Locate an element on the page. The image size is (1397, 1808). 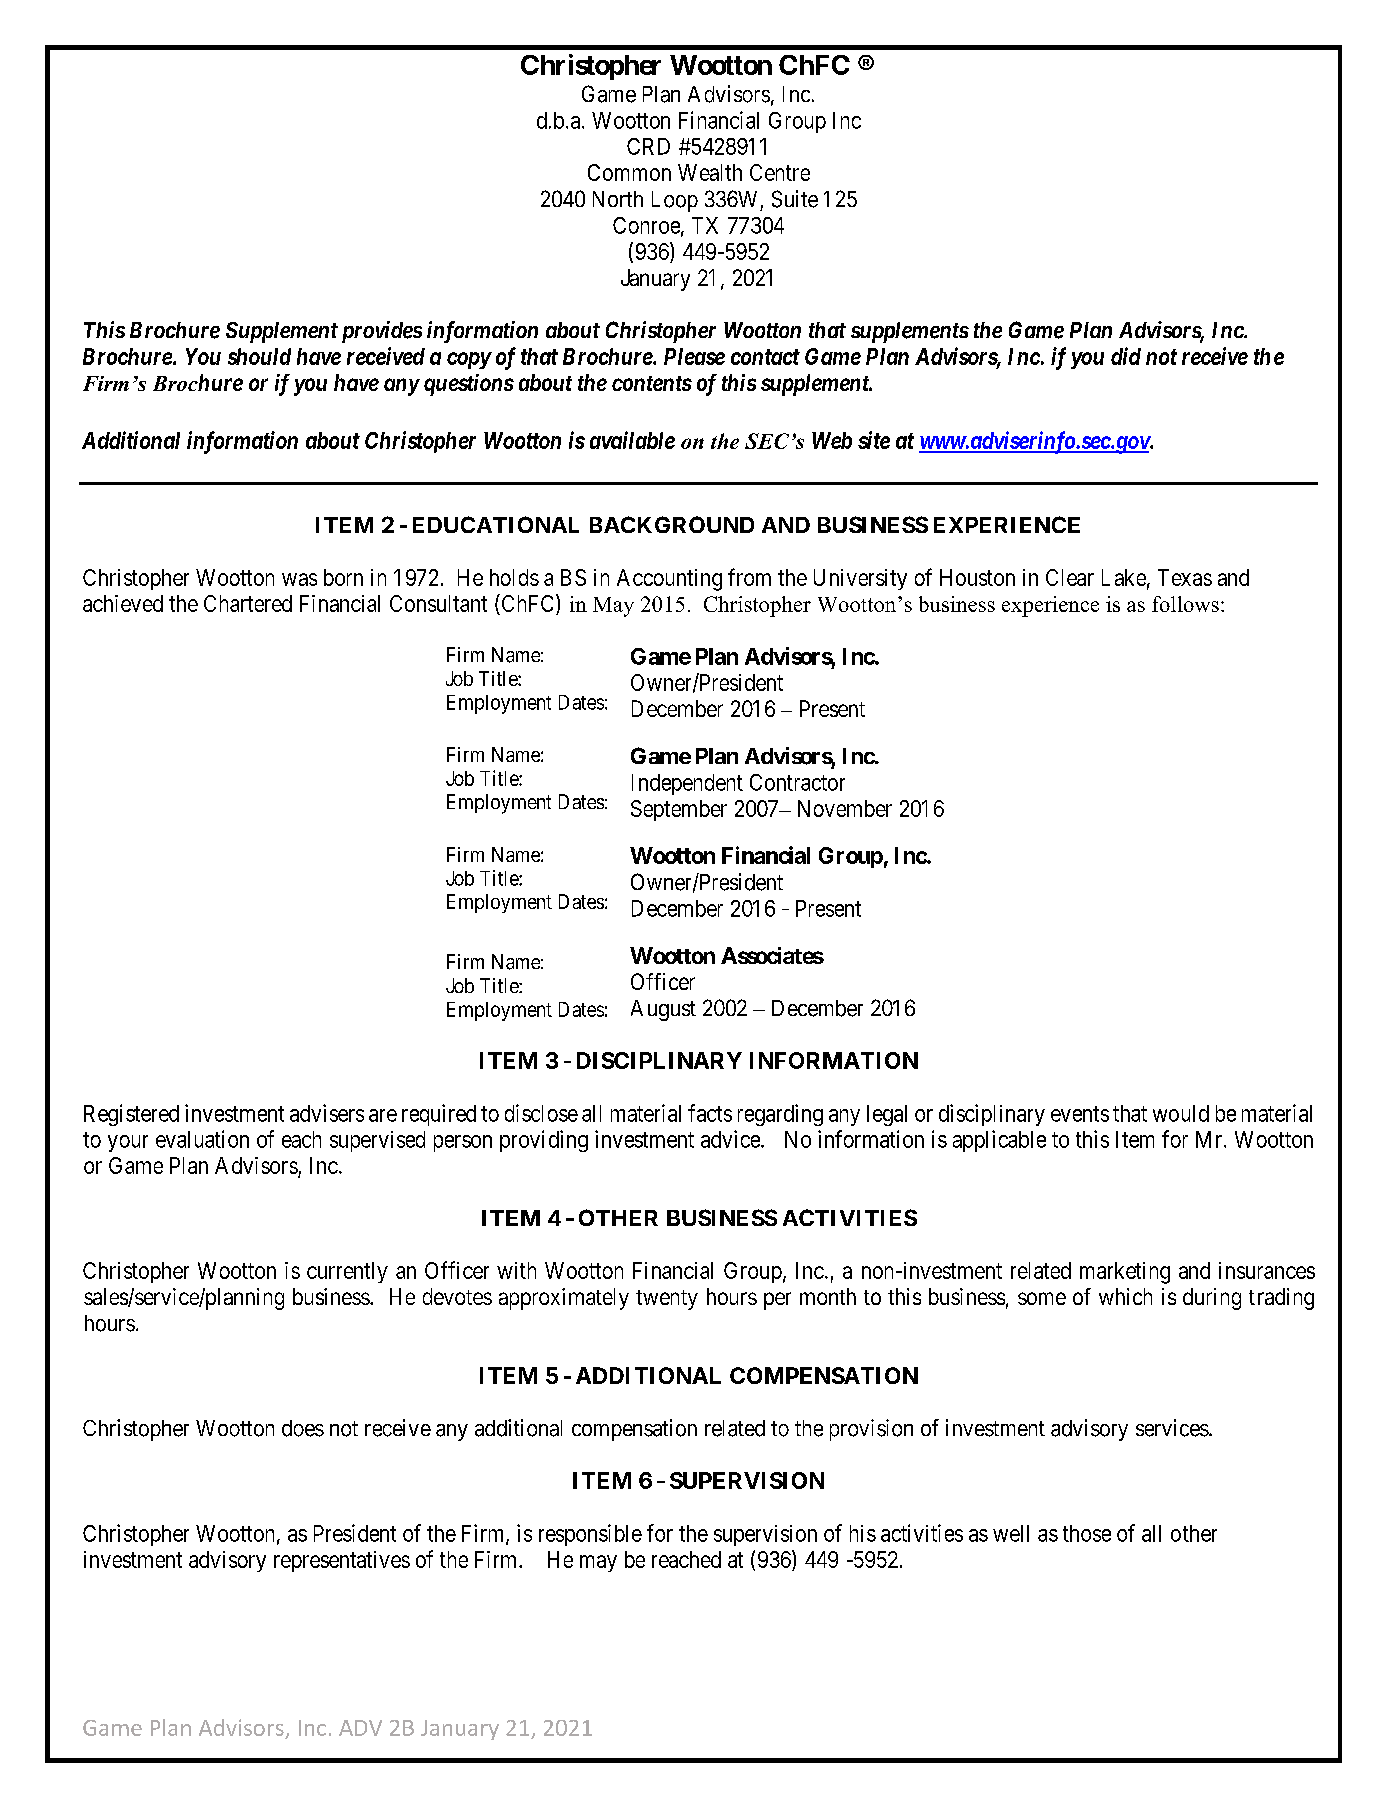
Texas is located at coordinates (1185, 577).
